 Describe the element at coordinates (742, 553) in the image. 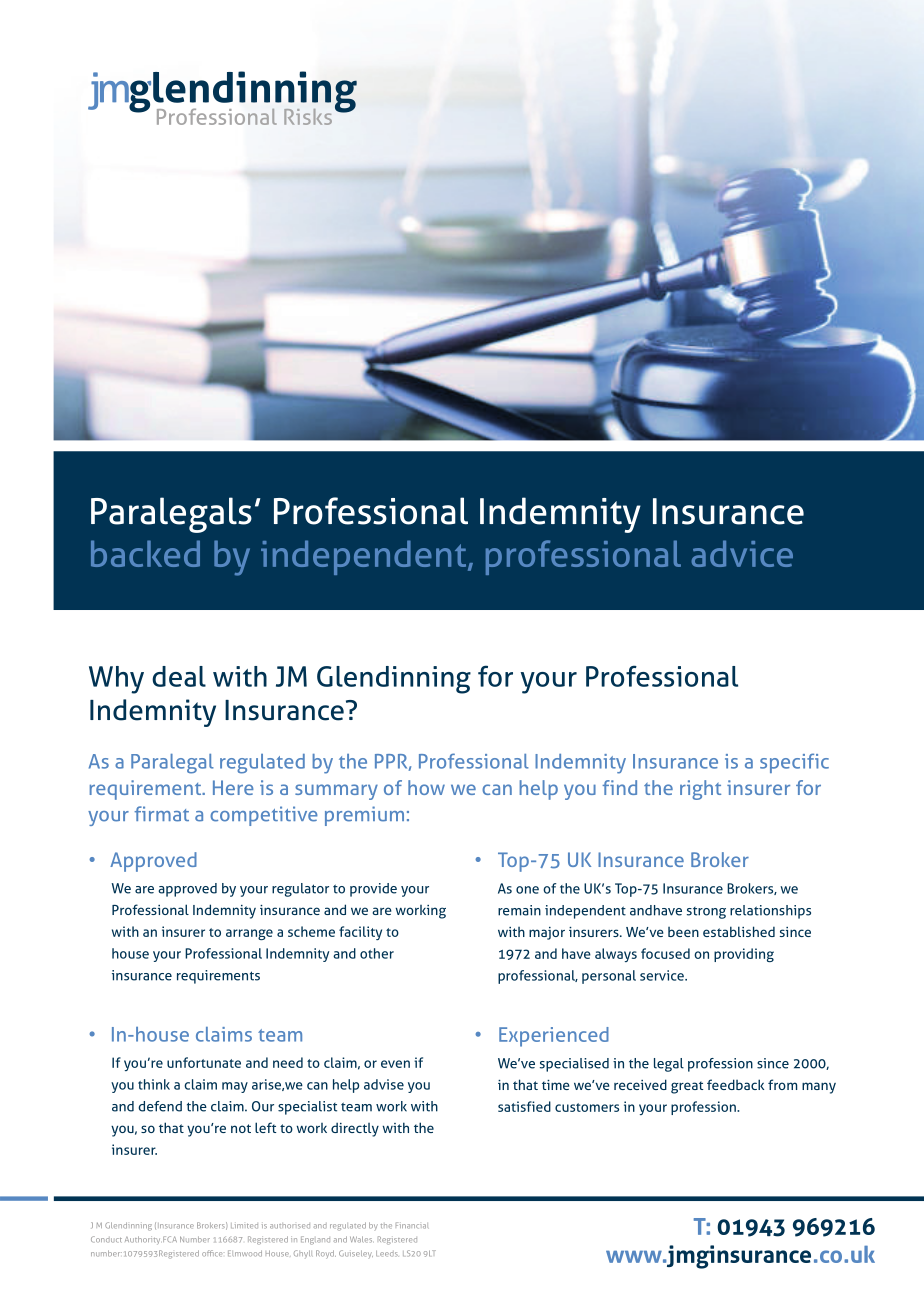

I see `advice` at that location.
